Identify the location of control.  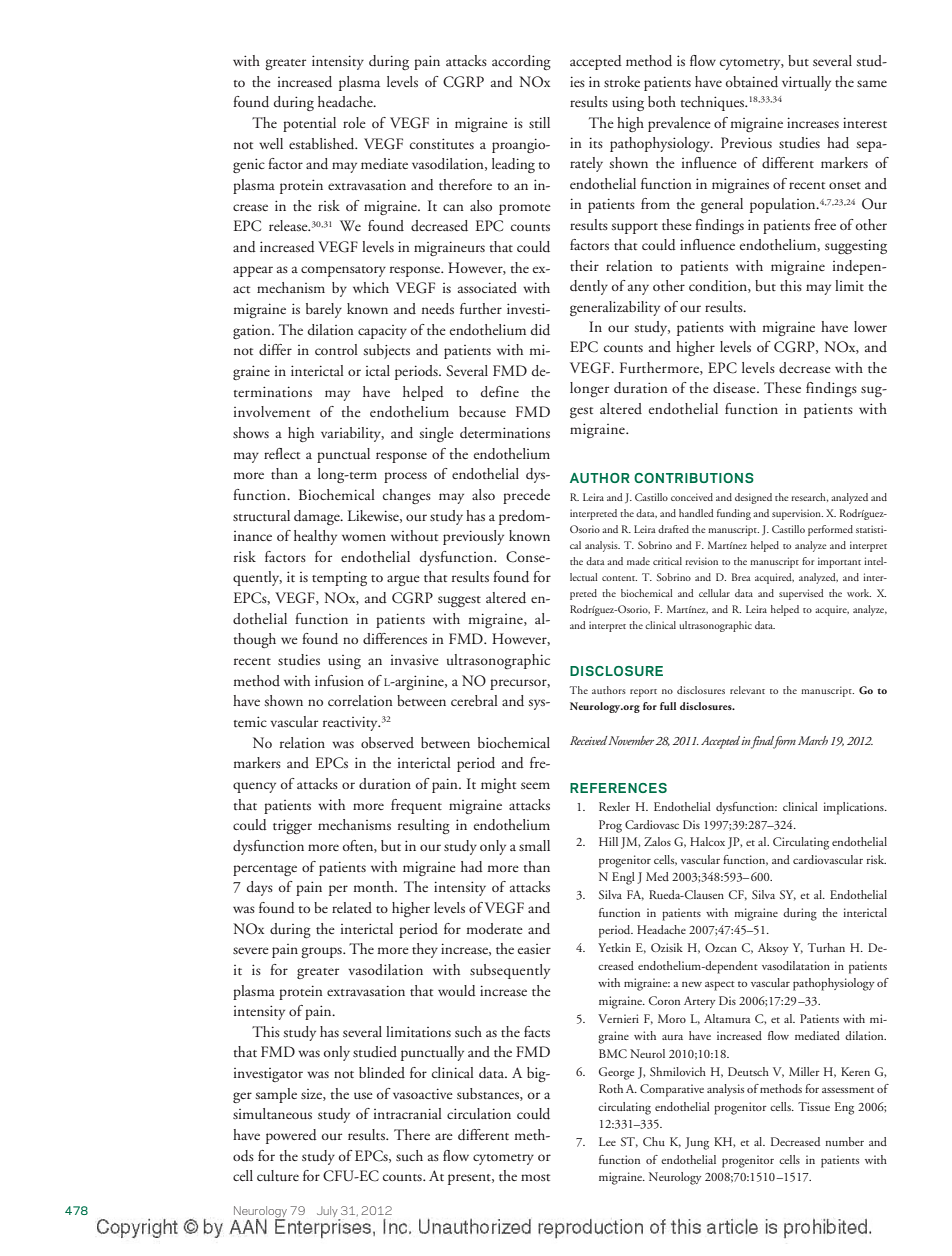
(336, 349).
